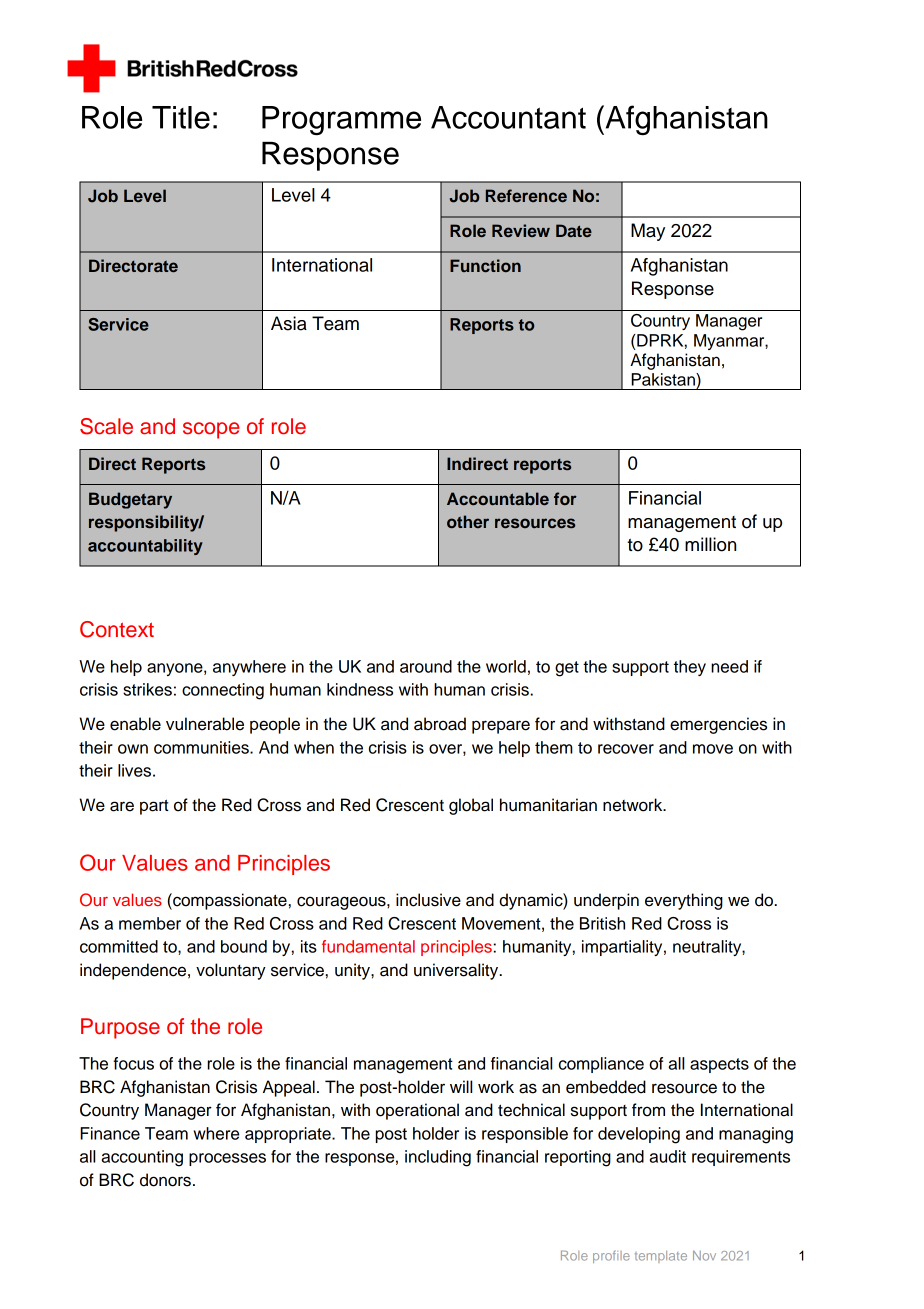 Image resolution: width=924 pixels, height=1309 pixels. Describe the element at coordinates (426, 666) in the document. I see `around` at that location.
